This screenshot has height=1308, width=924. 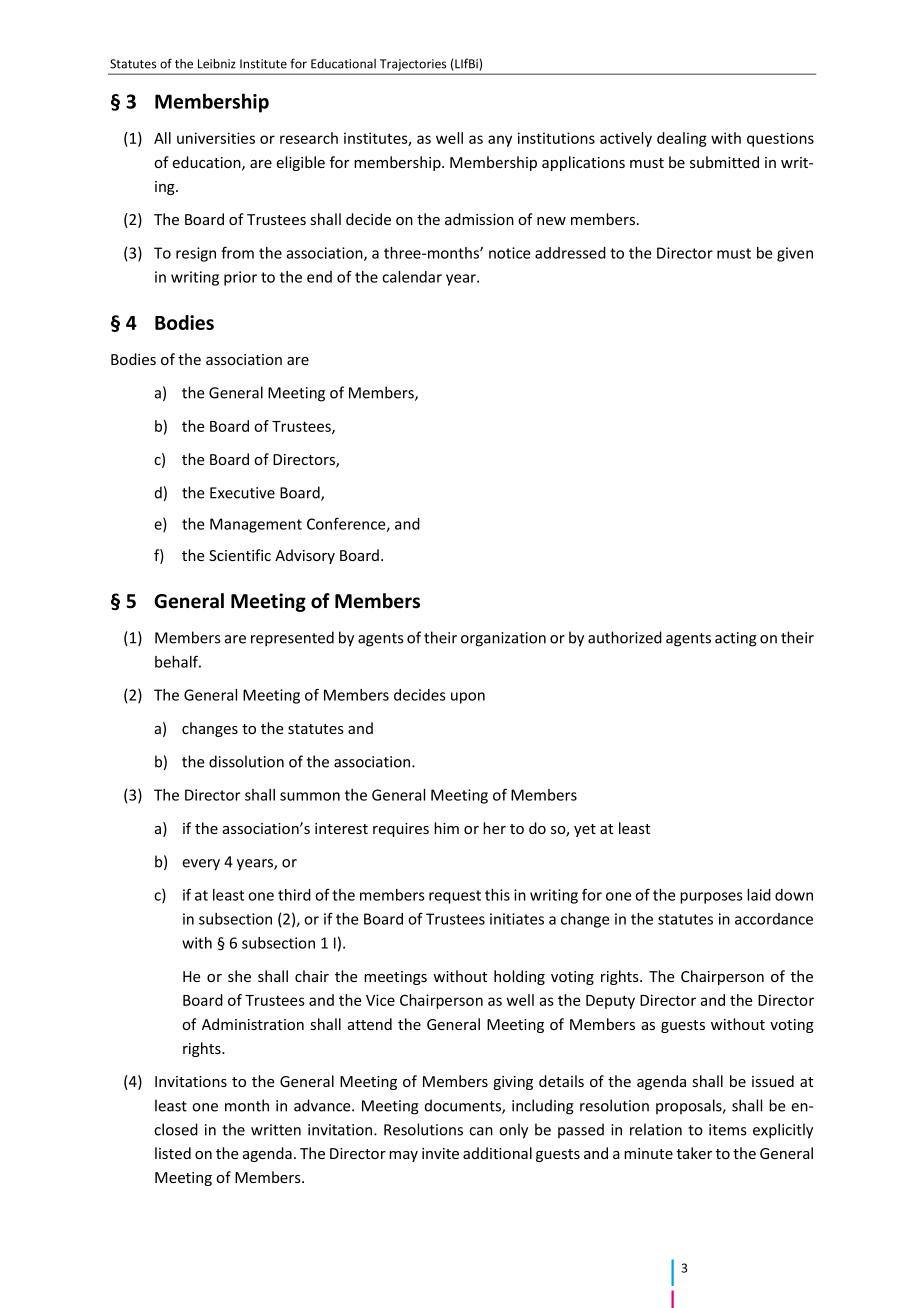 What do you see at coordinates (682, 139) in the screenshot?
I see `dealing` at bounding box center [682, 139].
